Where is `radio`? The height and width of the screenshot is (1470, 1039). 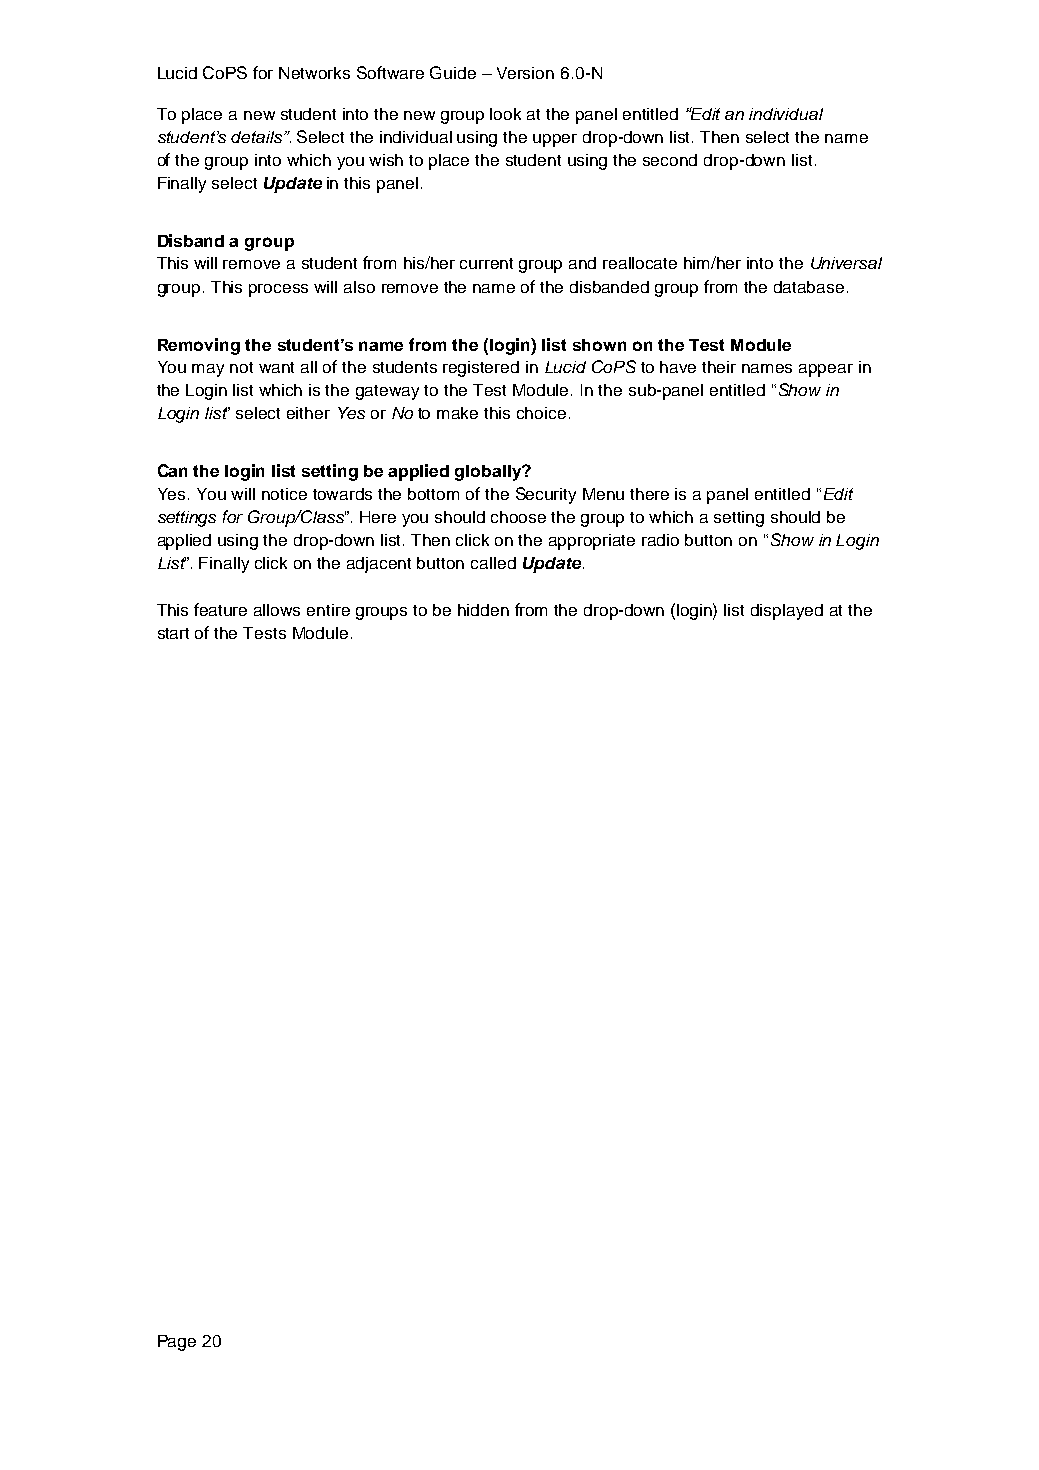
radio is located at coordinates (660, 540).
